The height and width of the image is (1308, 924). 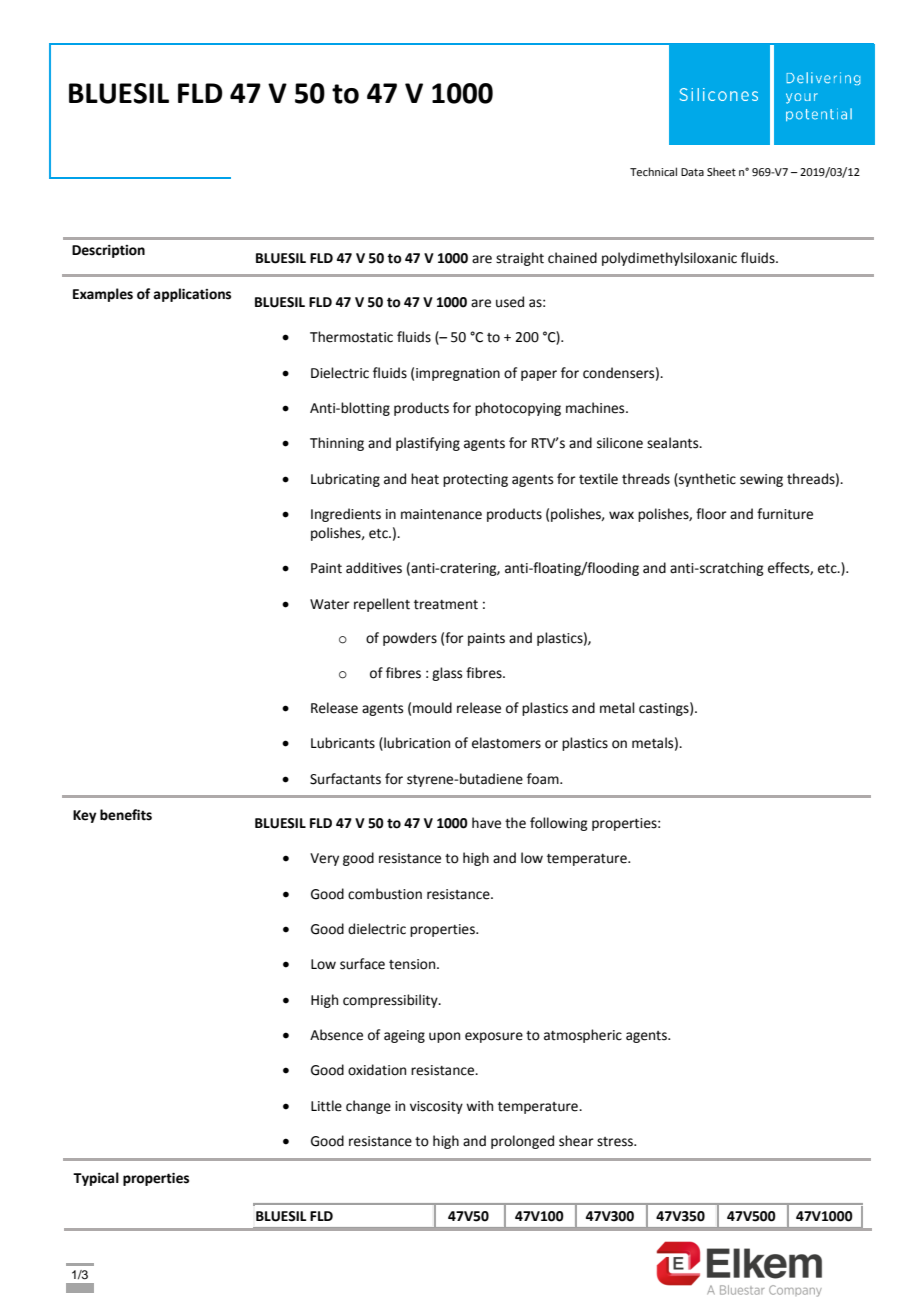 I want to click on following, so click(x=559, y=824).
